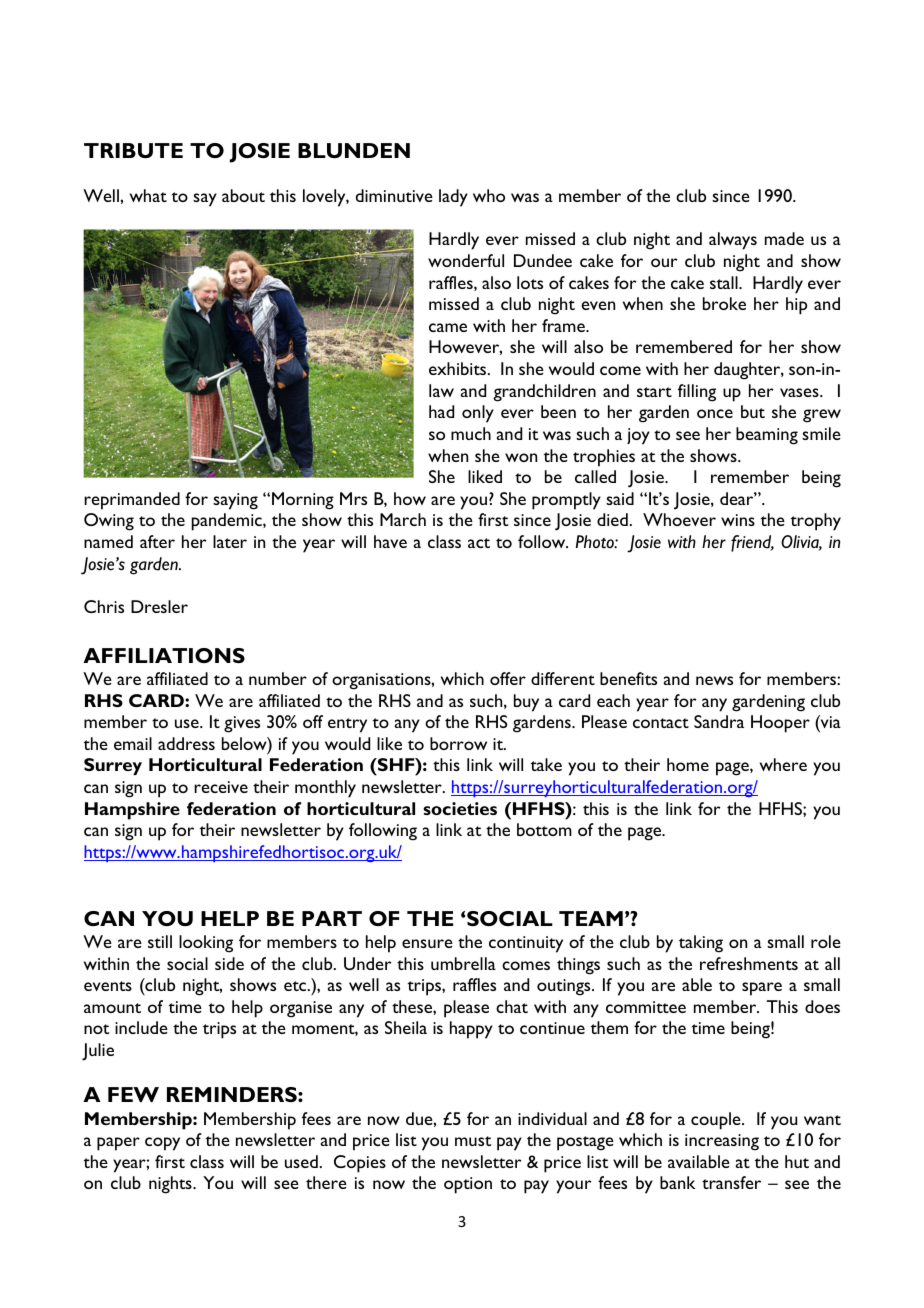  What do you see at coordinates (733, 241) in the document?
I see `always` at bounding box center [733, 241].
